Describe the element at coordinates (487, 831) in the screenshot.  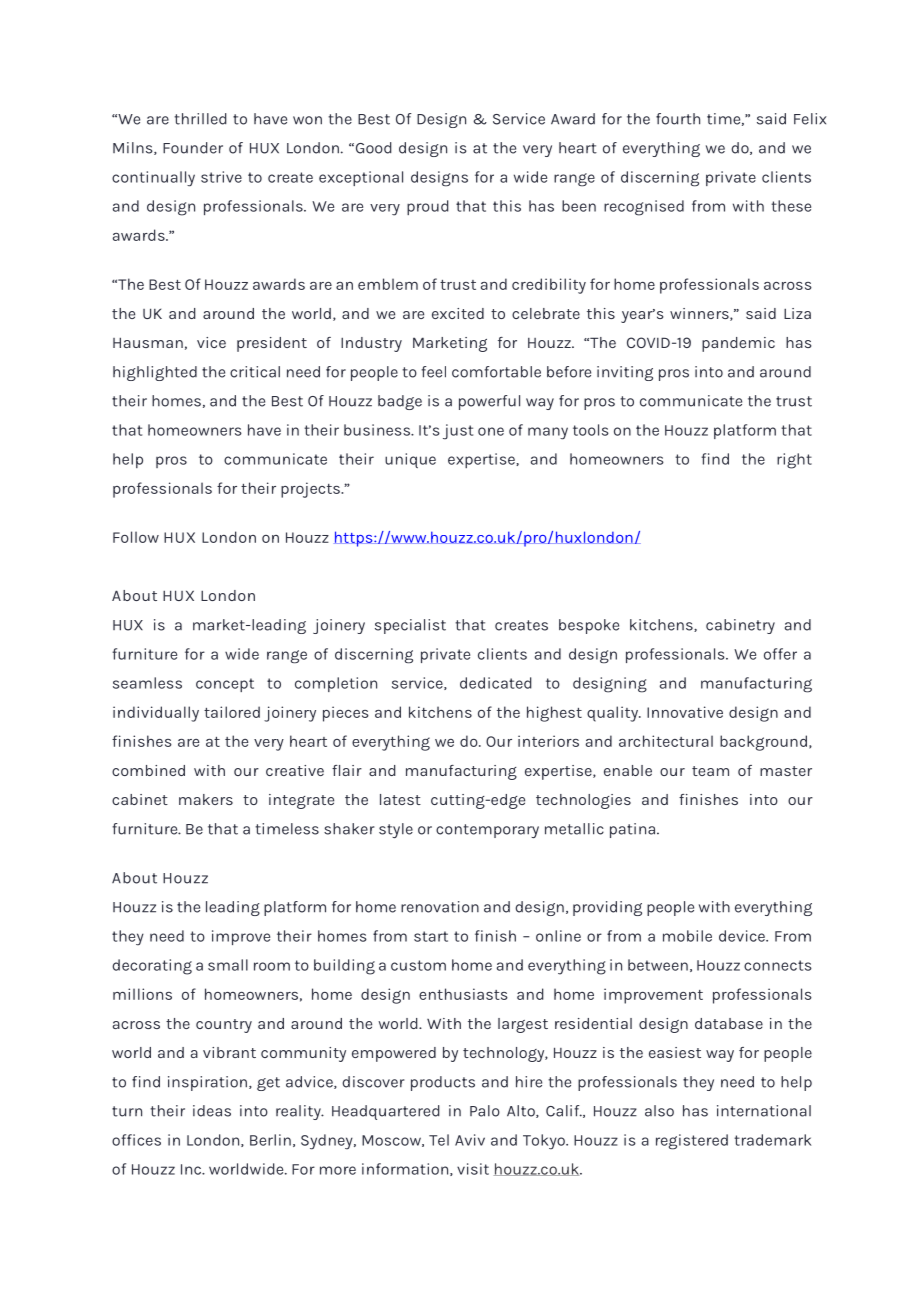
I see `contemporary` at that location.
